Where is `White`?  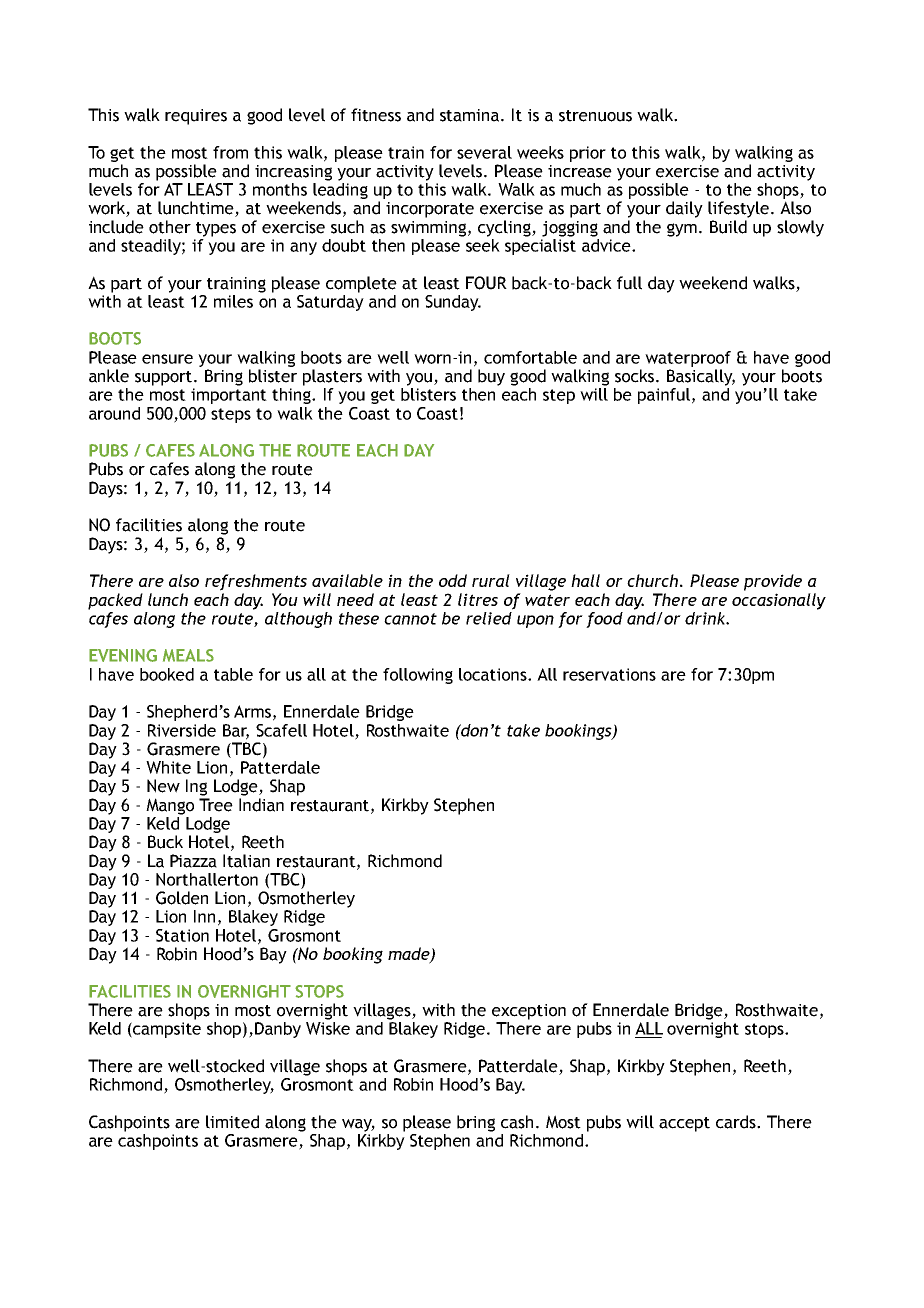 White is located at coordinates (168, 767).
